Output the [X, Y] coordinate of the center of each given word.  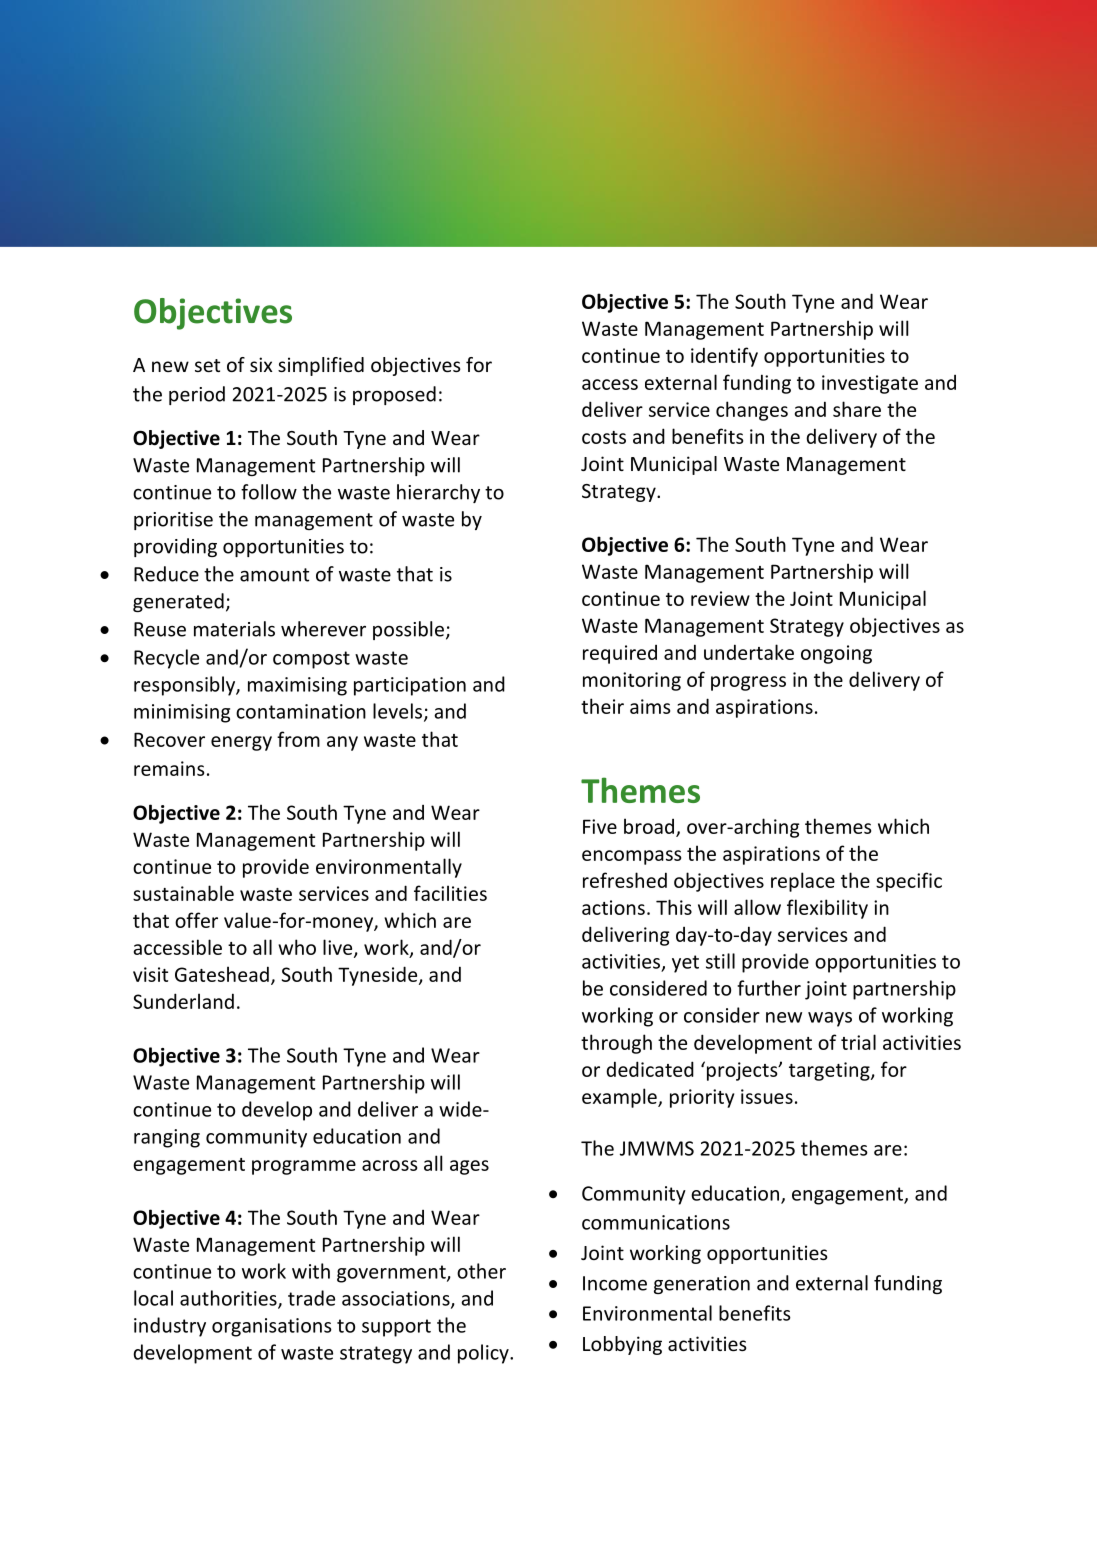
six [261, 364]
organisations [272, 1327]
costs [604, 437]
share [857, 409]
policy [484, 1354]
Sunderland [183, 1001]
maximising [297, 686]
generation [702, 1285]
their [602, 706]
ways [830, 1019]
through [616, 1044]
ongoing [836, 654]
